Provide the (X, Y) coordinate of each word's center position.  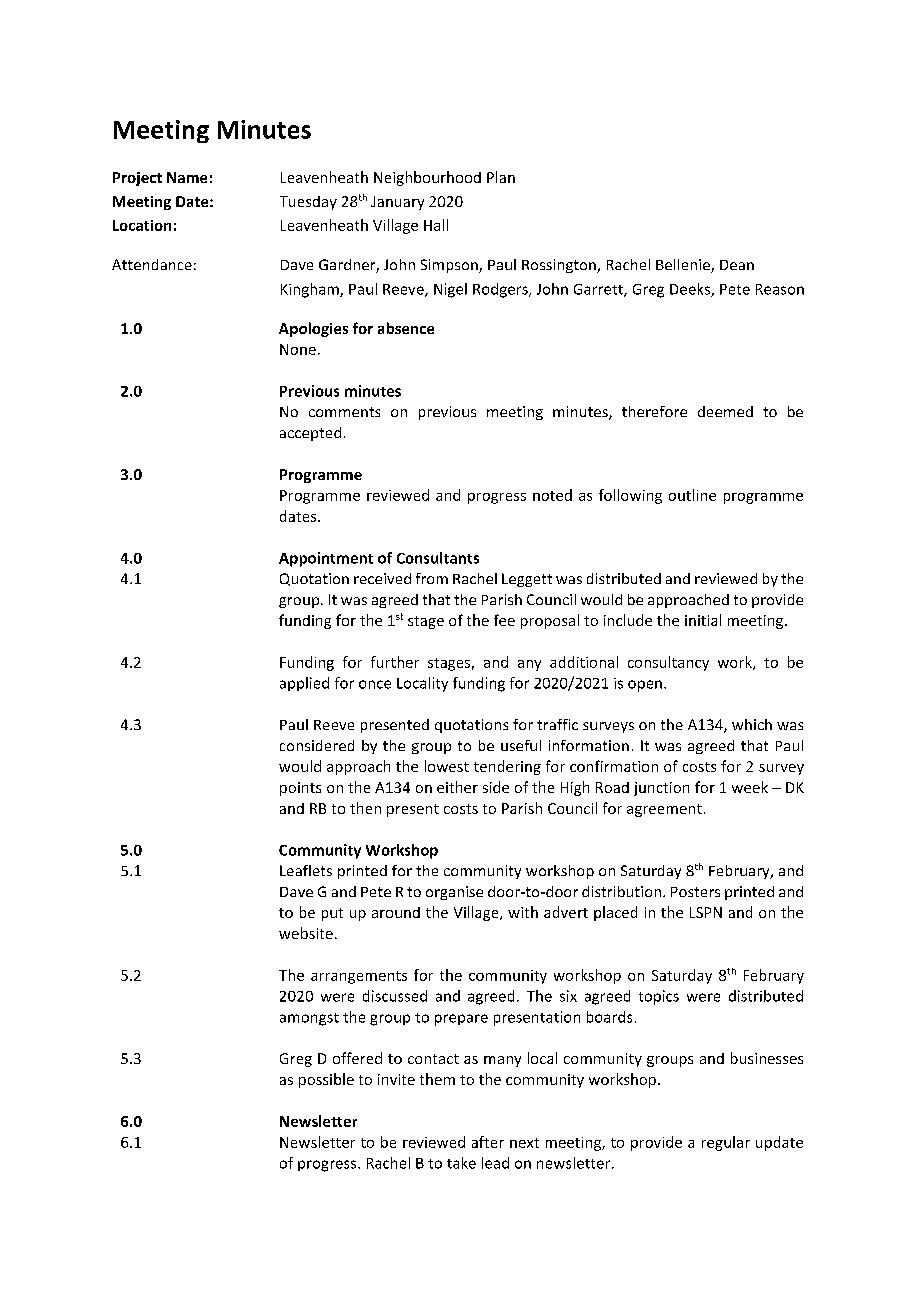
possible (326, 1080)
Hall (436, 225)
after (488, 1142)
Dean (737, 265)
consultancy (668, 663)
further (395, 662)
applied (304, 684)
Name (187, 177)
